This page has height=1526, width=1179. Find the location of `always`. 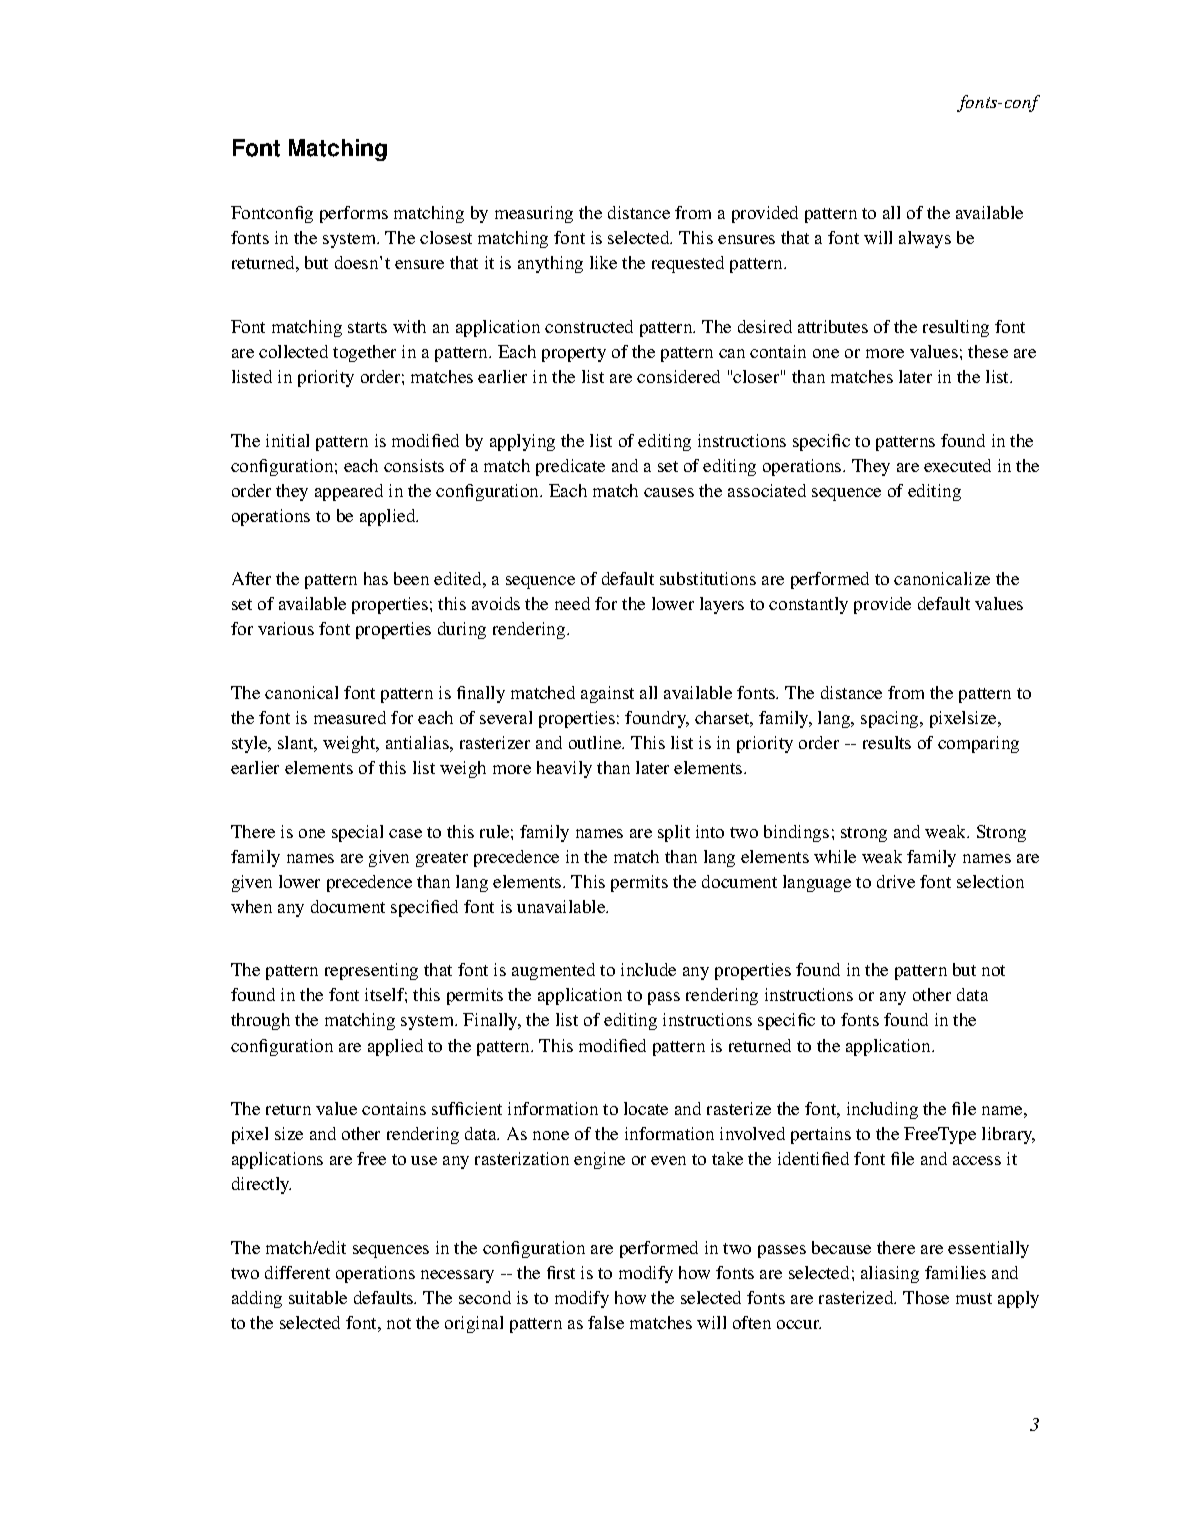

always is located at coordinates (925, 239).
